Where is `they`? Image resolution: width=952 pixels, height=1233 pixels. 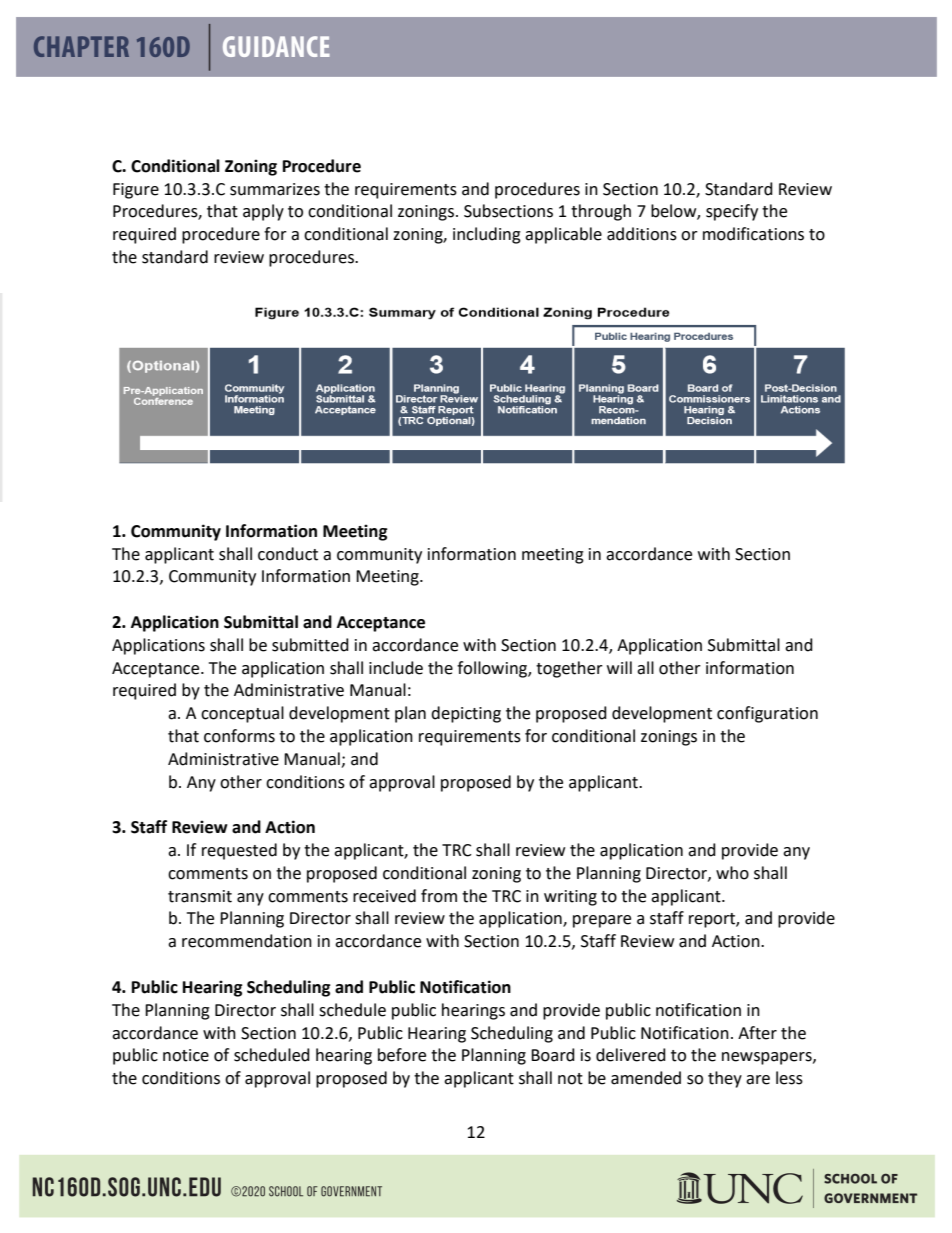
they is located at coordinates (725, 1079).
